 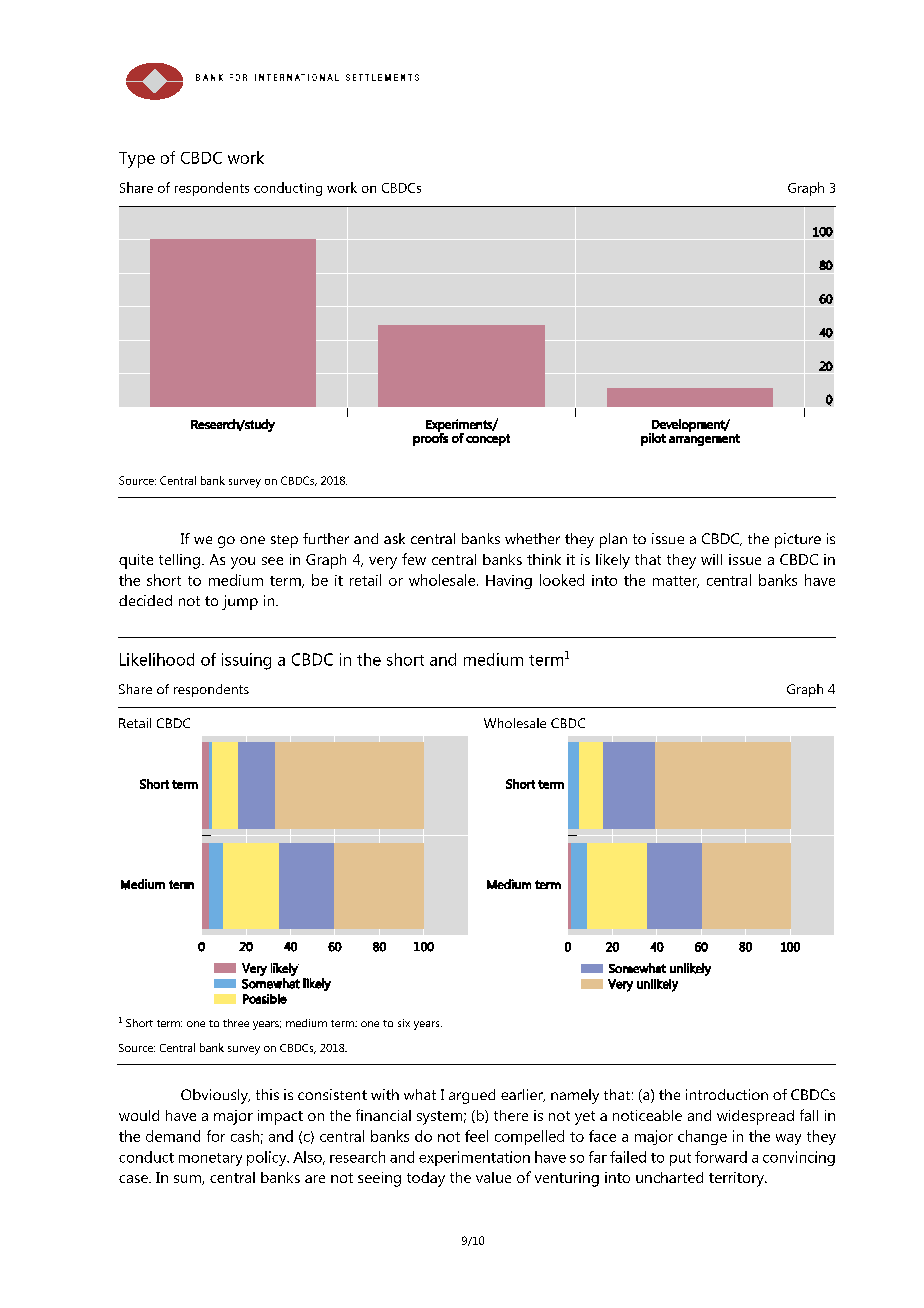 I want to click on six, so click(x=404, y=1023).
